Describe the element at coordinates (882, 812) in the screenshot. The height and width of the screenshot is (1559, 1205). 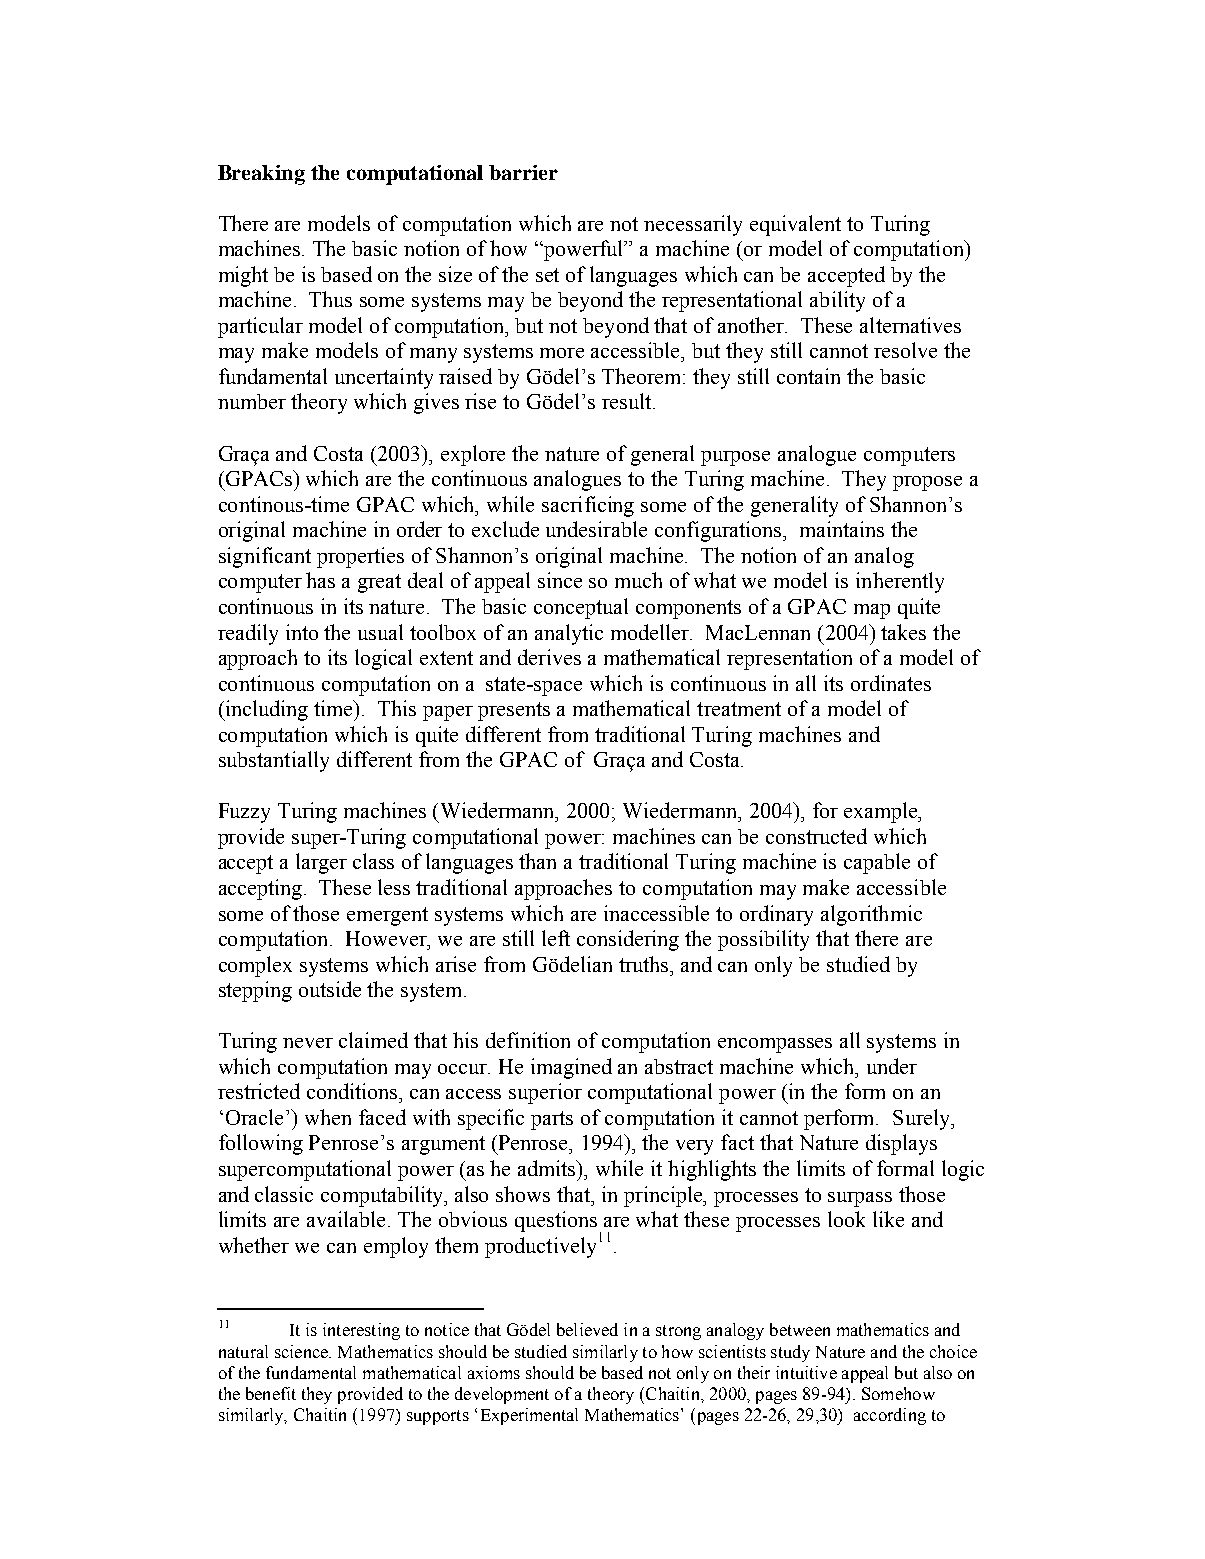
I see `example` at that location.
